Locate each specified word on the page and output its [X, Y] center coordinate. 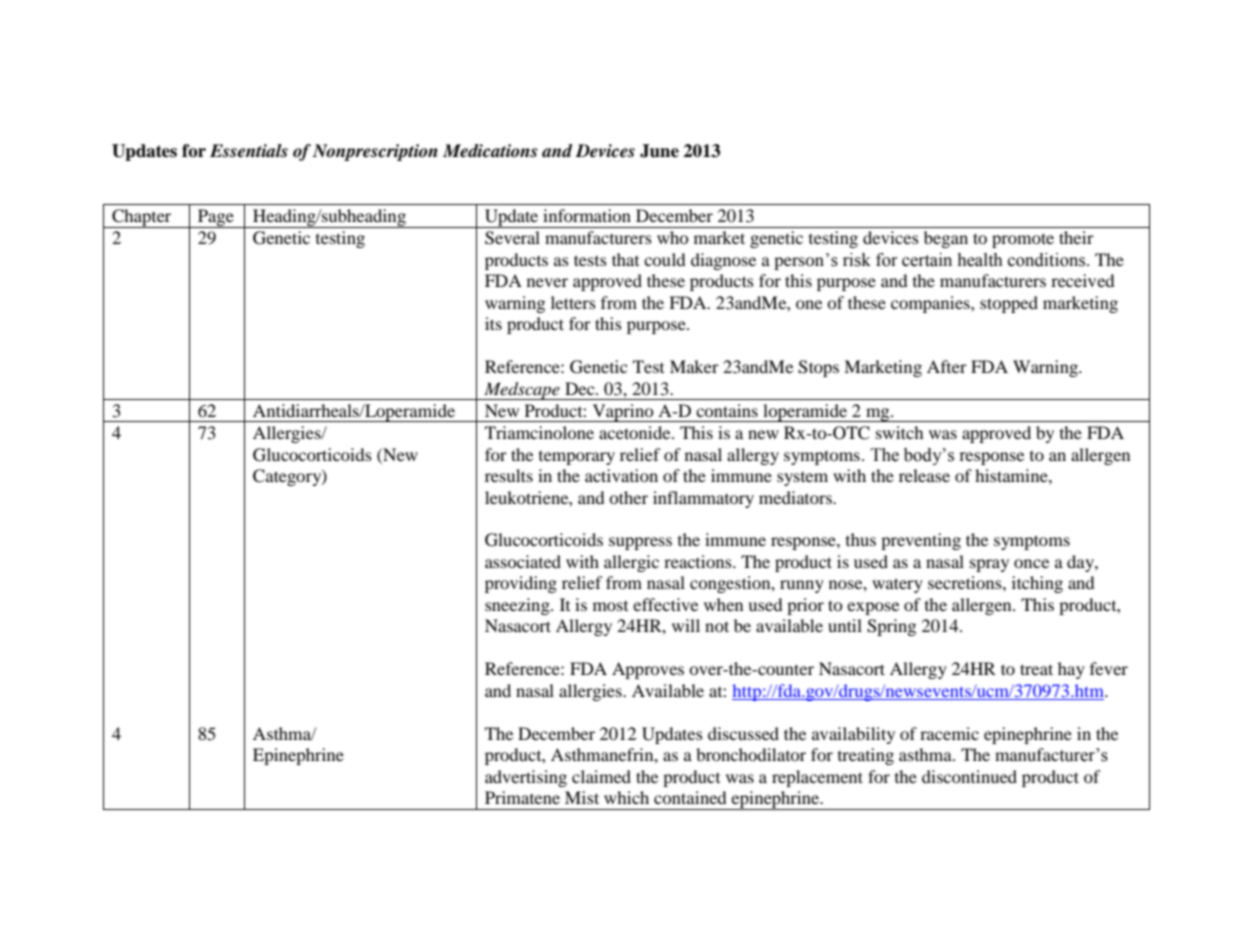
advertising [526, 778]
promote [1023, 240]
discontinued [969, 776]
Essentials [249, 151]
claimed [601, 776]
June [659, 151]
